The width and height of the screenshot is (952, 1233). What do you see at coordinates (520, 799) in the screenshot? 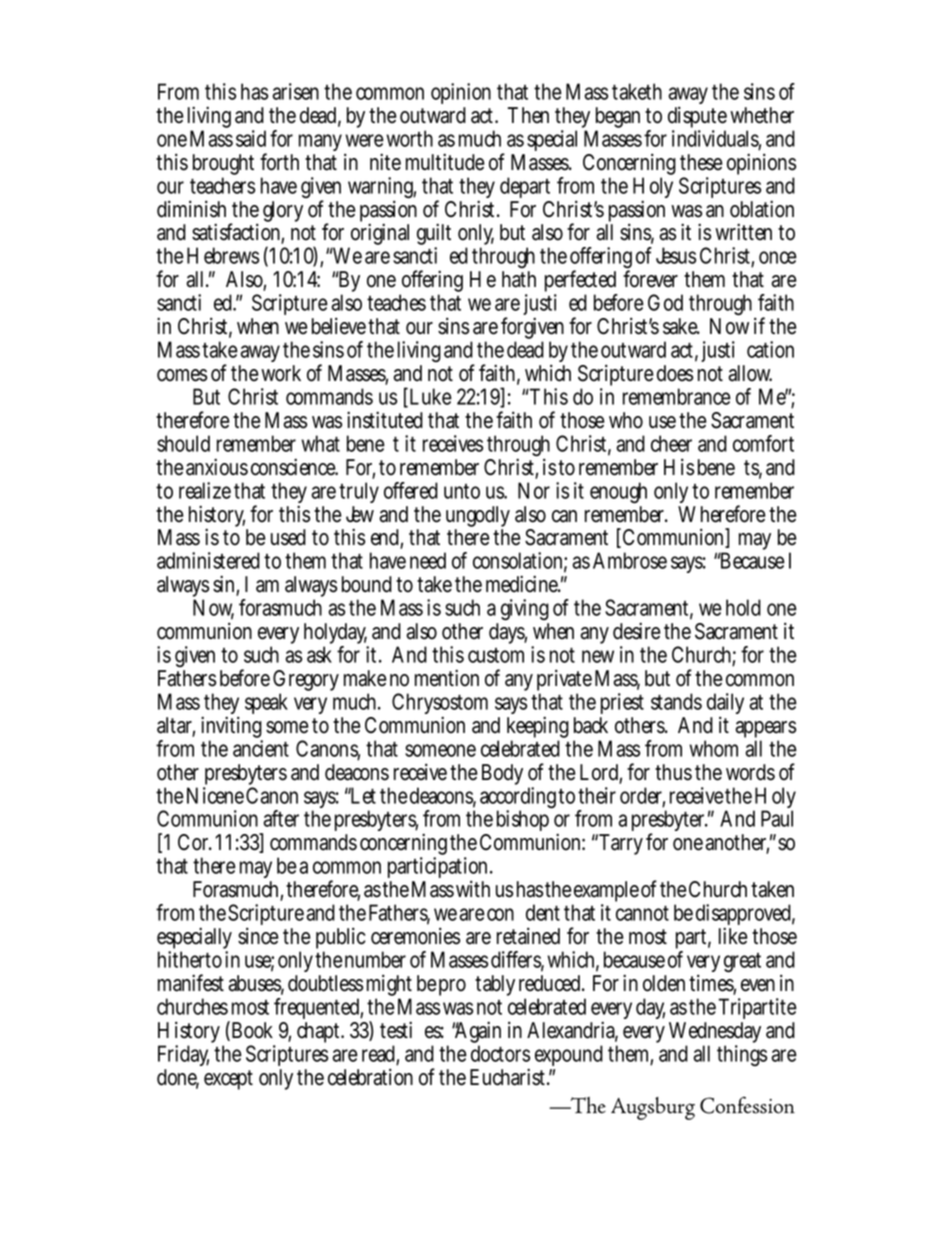
I see `according` at bounding box center [520, 799].
